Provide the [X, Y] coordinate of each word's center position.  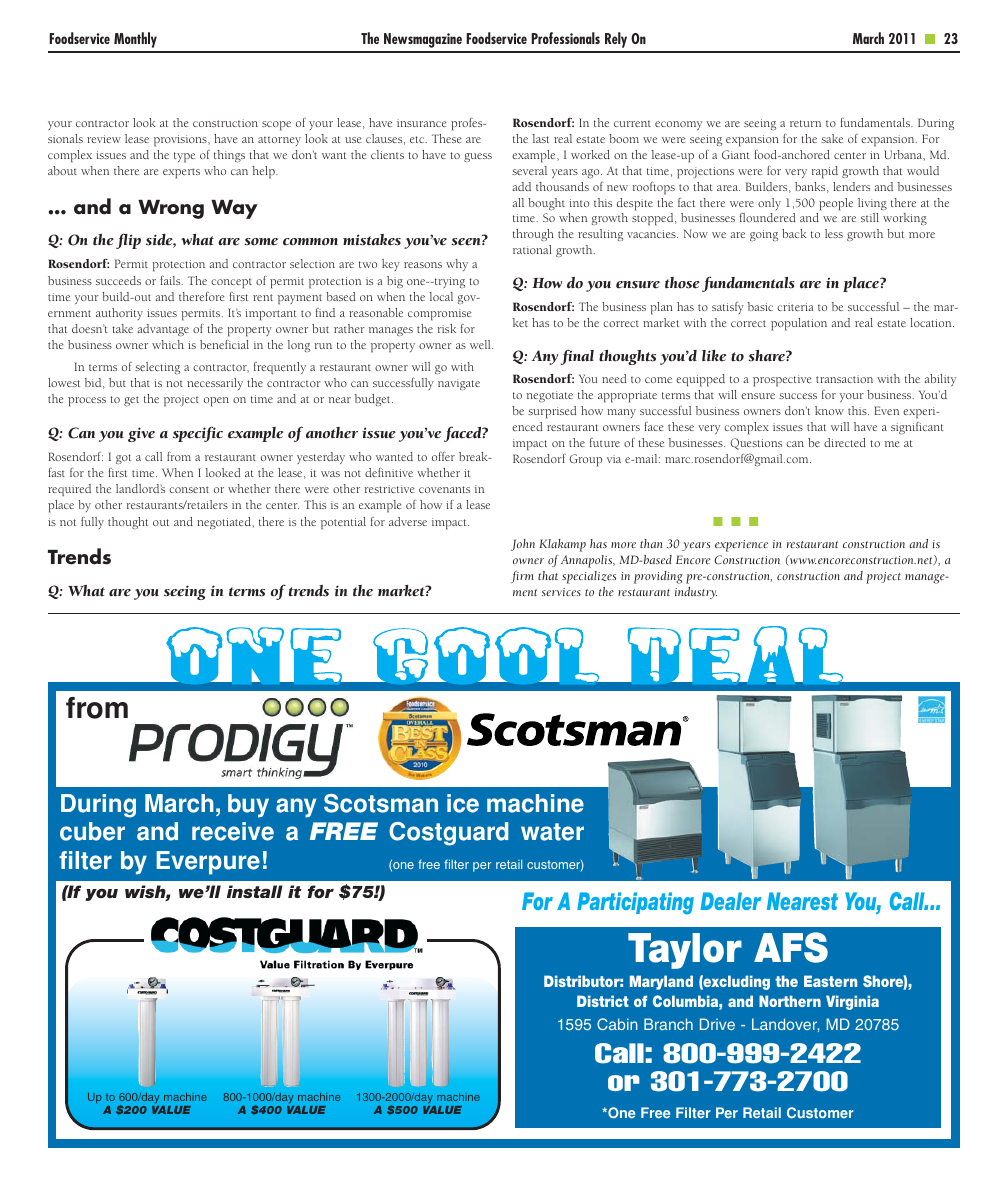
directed [845, 442]
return [805, 123]
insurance [422, 123]
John [523, 545]
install [255, 891]
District [603, 1001]
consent [189, 489]
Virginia [852, 1002]
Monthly [135, 40]
